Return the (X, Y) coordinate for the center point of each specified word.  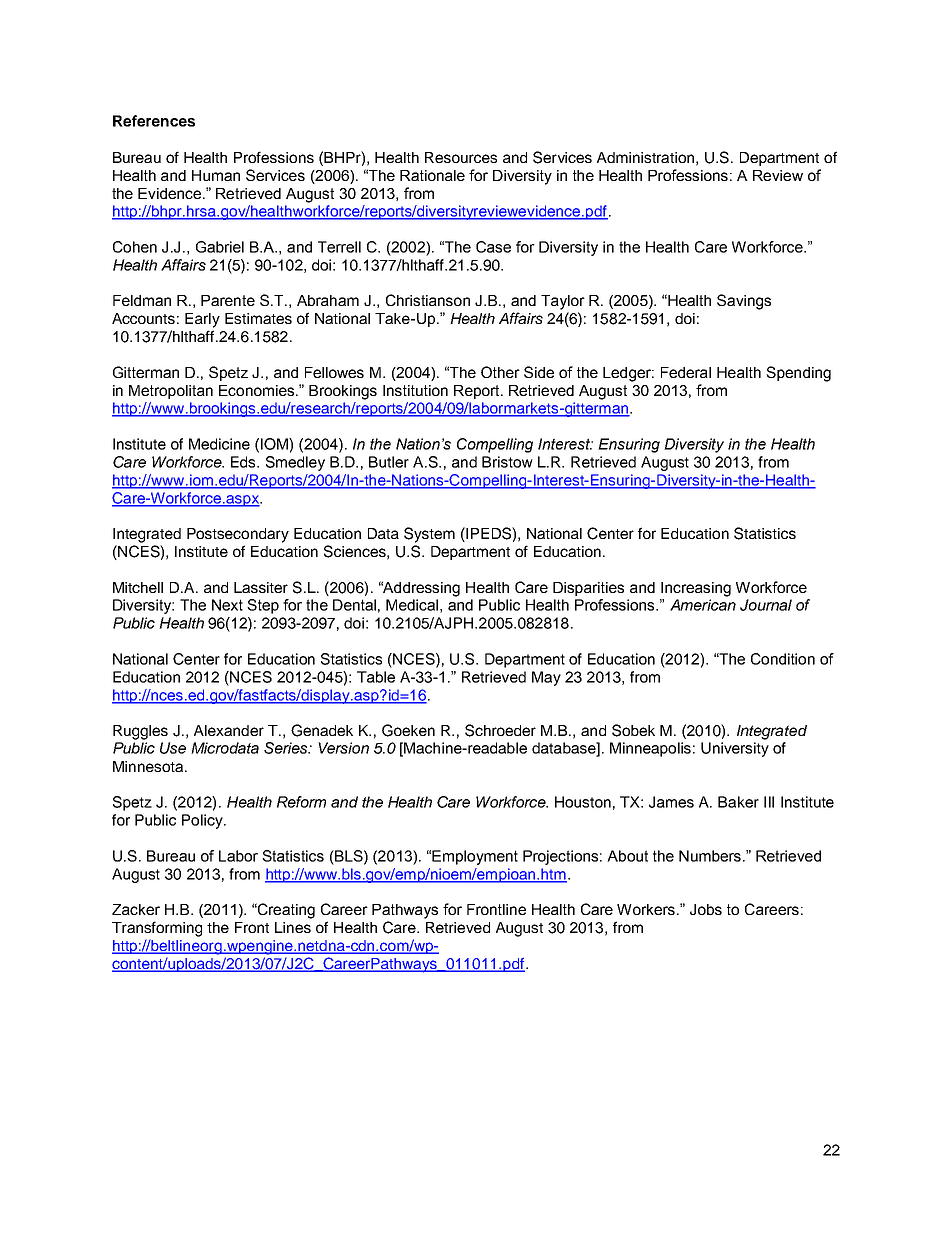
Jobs (706, 909)
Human (216, 175)
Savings (744, 302)
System (429, 535)
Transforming (157, 929)
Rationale (432, 175)
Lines (293, 927)
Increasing (696, 589)
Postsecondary (238, 535)
